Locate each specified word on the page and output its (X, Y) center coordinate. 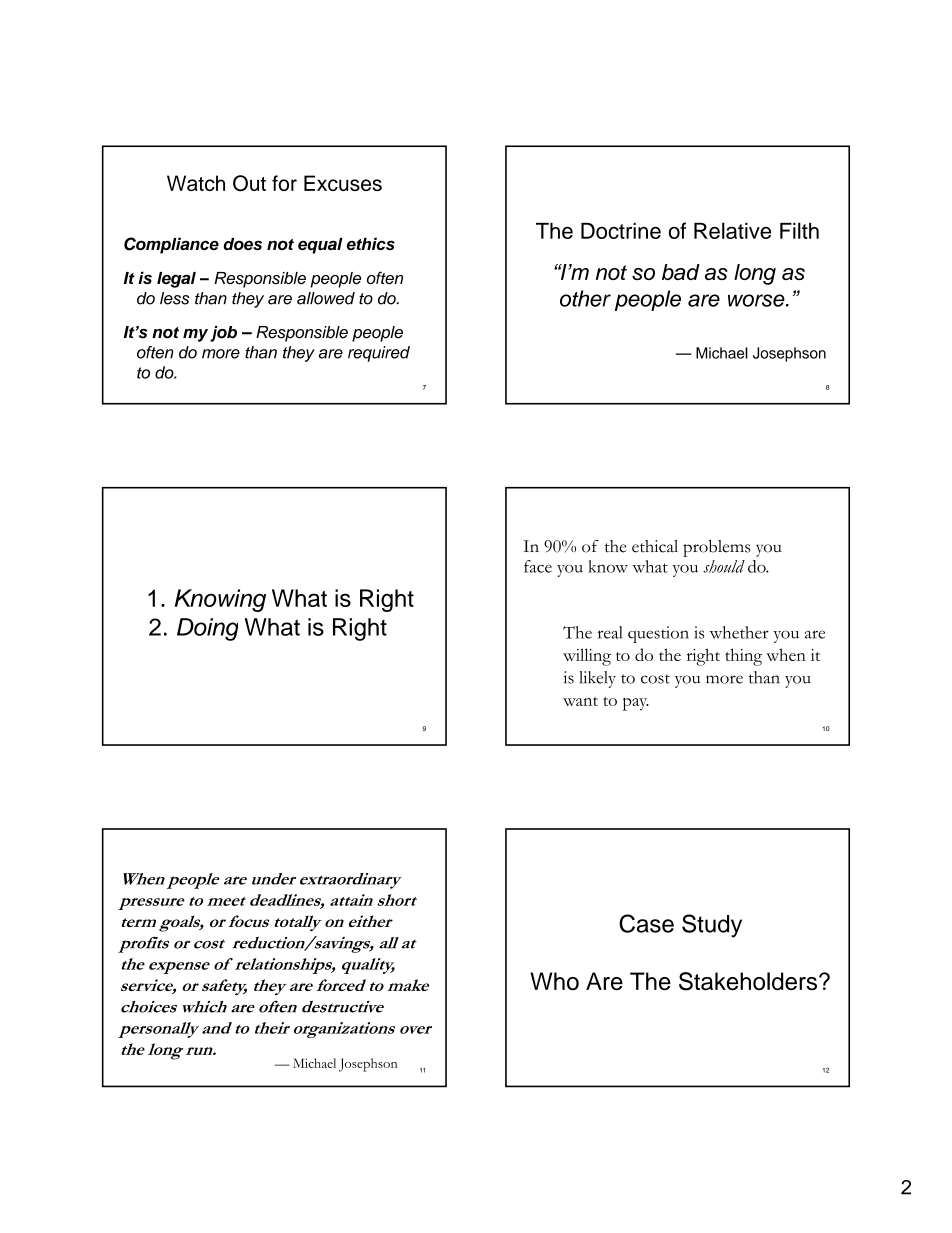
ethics (371, 243)
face (538, 566)
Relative (732, 230)
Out (249, 183)
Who (554, 981)
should (724, 566)
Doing (207, 629)
